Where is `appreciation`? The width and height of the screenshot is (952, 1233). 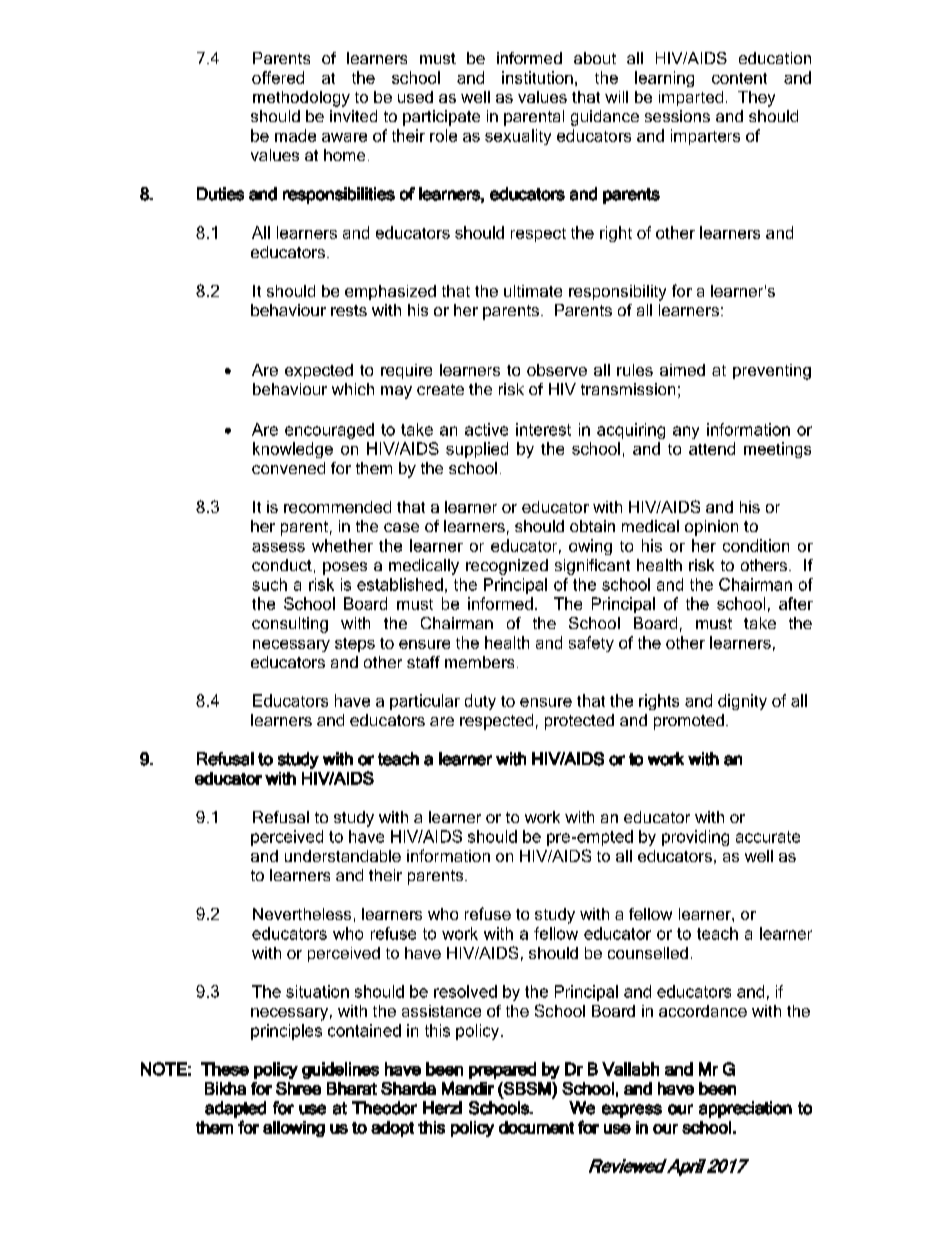 appreciation is located at coordinates (745, 1109).
